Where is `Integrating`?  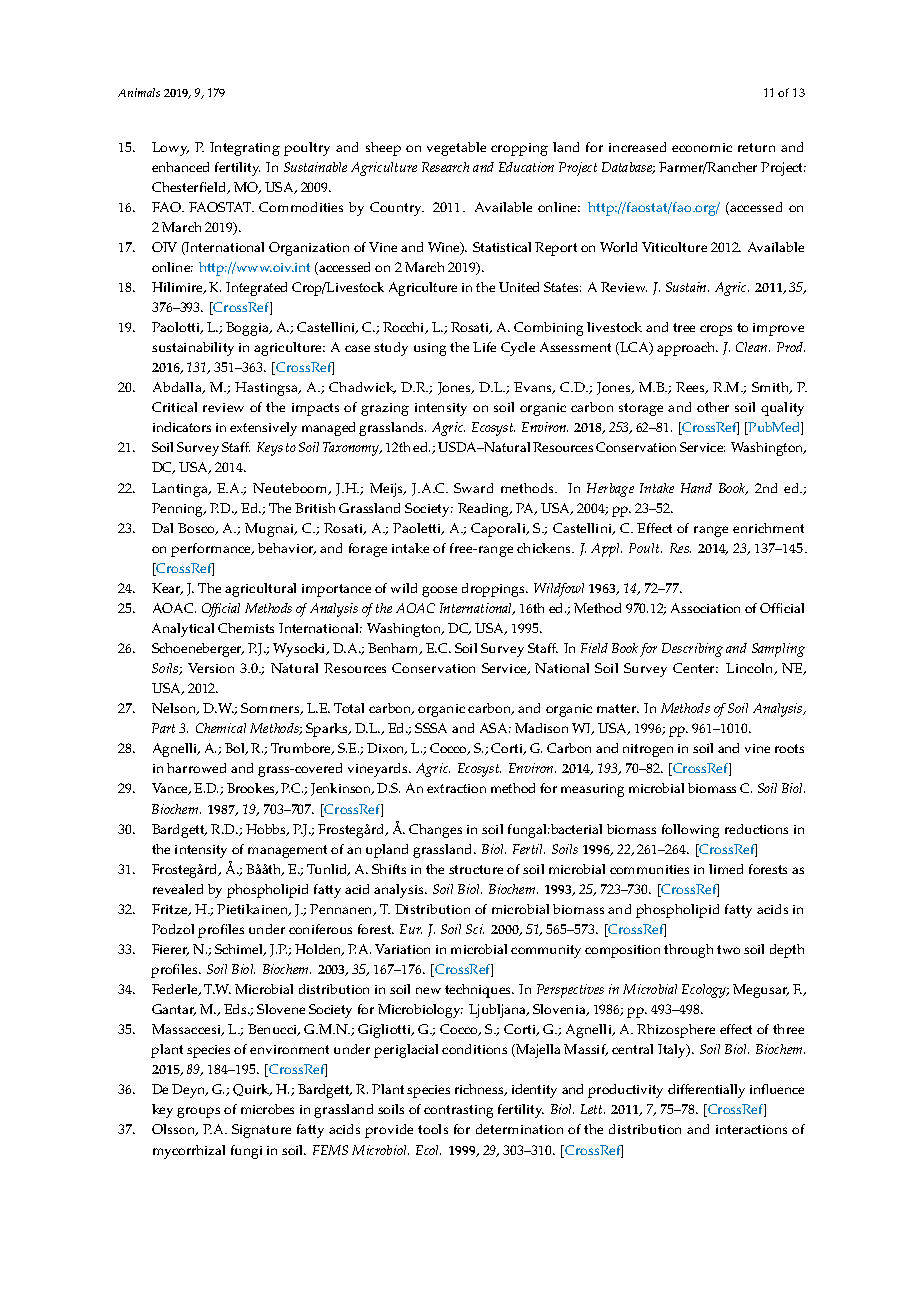 Integrating is located at coordinates (245, 149).
